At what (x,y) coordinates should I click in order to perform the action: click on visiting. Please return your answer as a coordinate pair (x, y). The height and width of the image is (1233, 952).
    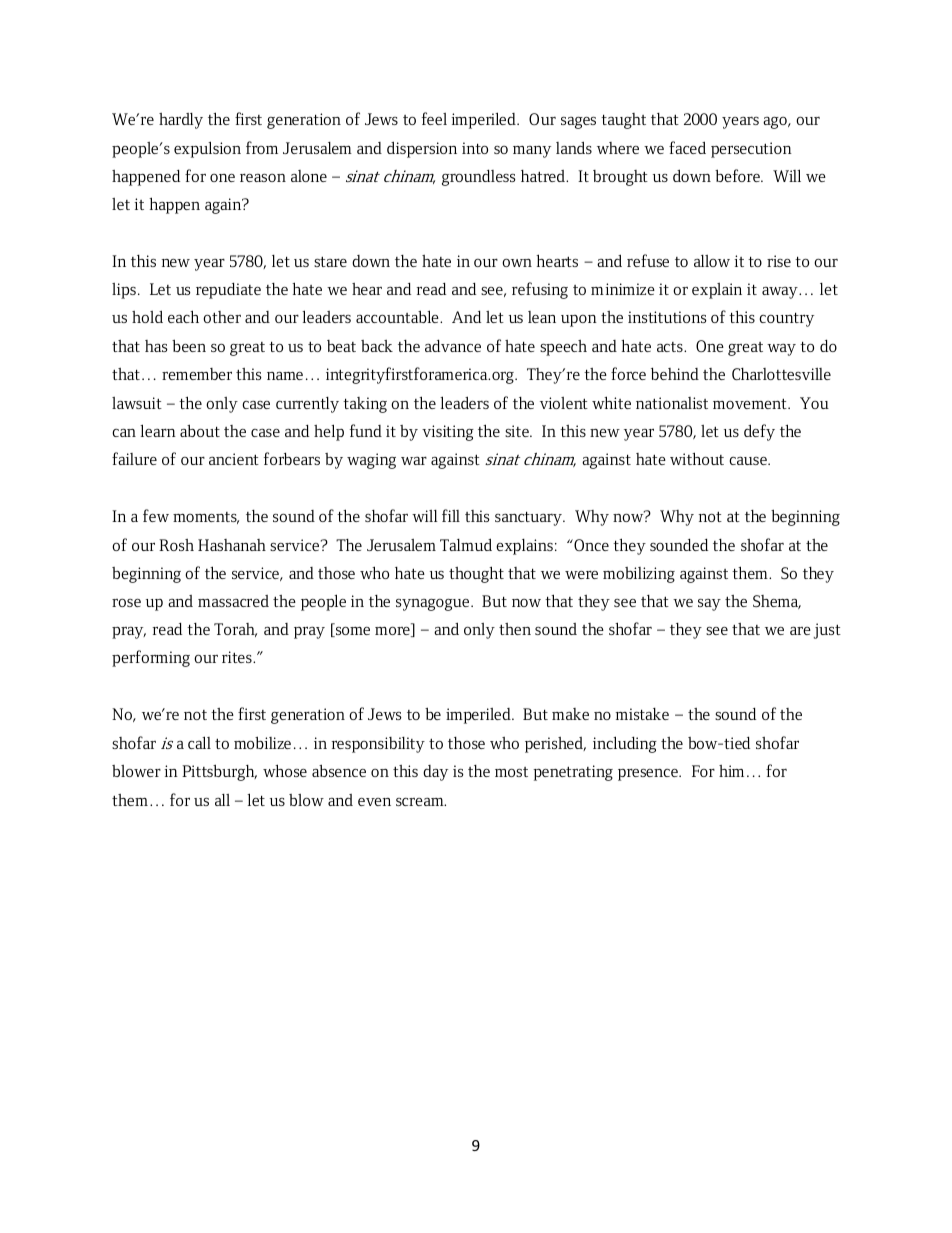
    Looking at the image, I should click on (448, 433).
